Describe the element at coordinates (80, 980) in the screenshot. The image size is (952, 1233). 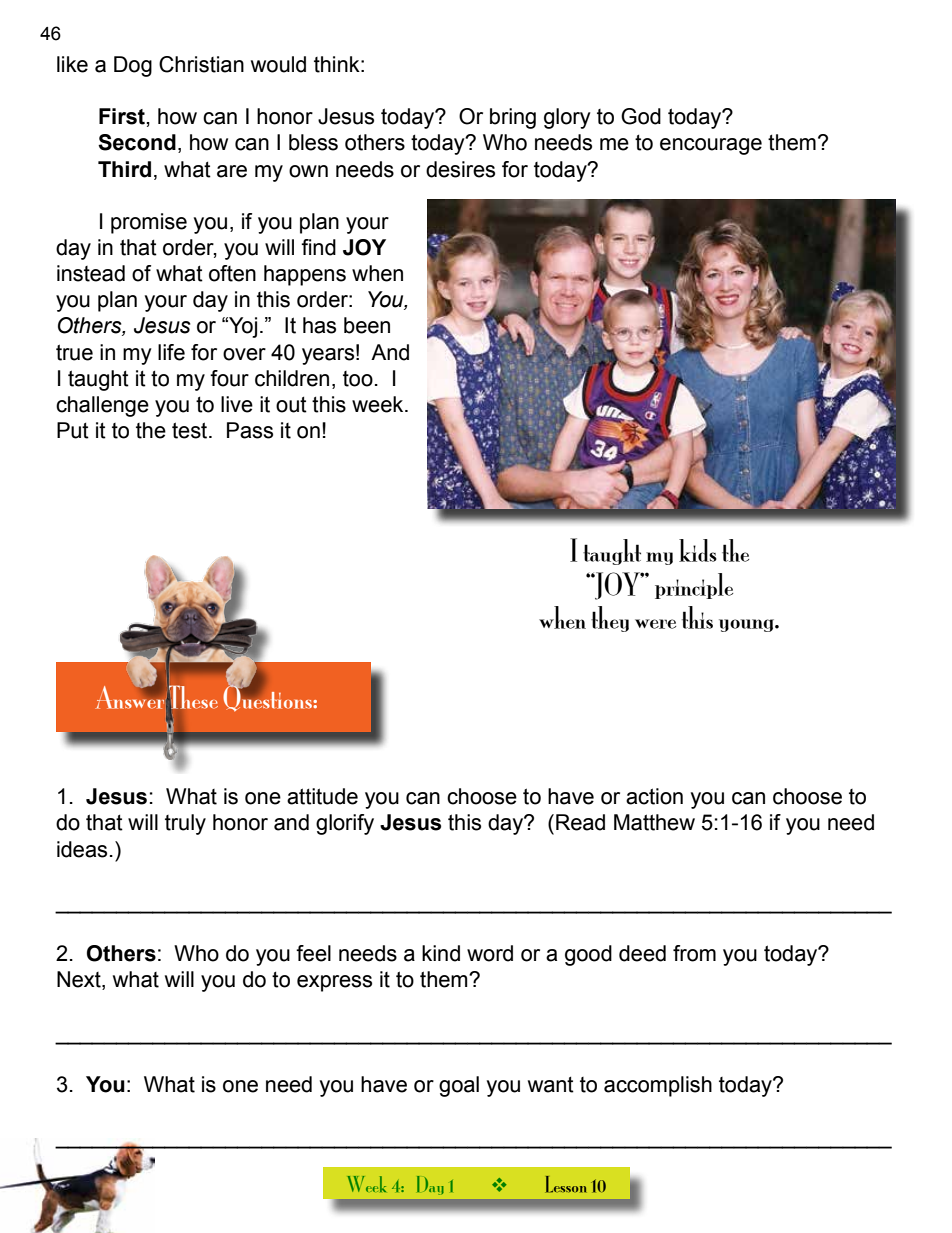
I see `Next` at that location.
